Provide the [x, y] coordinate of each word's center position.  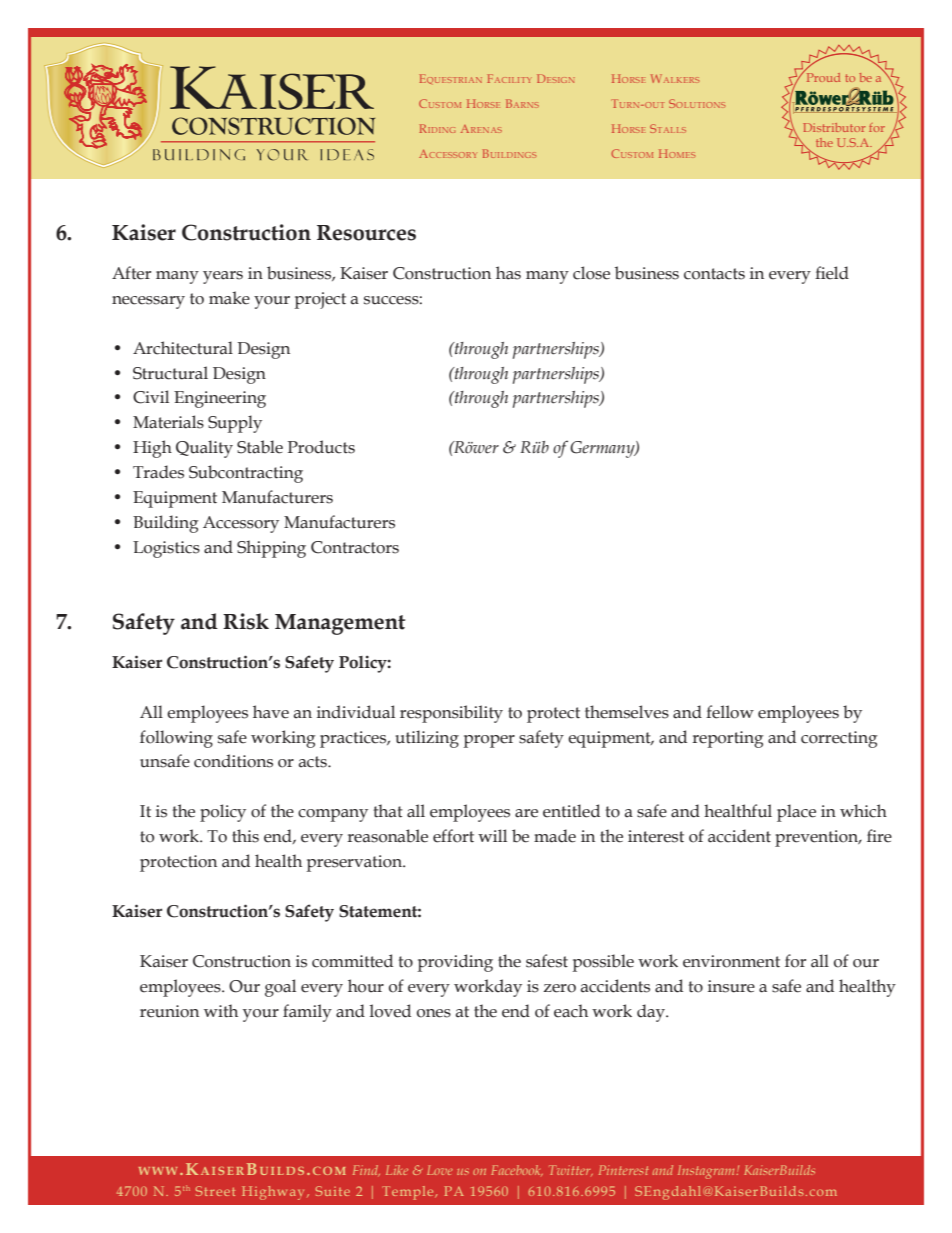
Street [215, 1191]
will [492, 835]
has [508, 273]
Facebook [517, 1170]
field [832, 273]
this [245, 836]
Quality [204, 449]
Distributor [834, 127]
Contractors [355, 547]
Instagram [706, 1172]
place [796, 813]
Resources [366, 233]
